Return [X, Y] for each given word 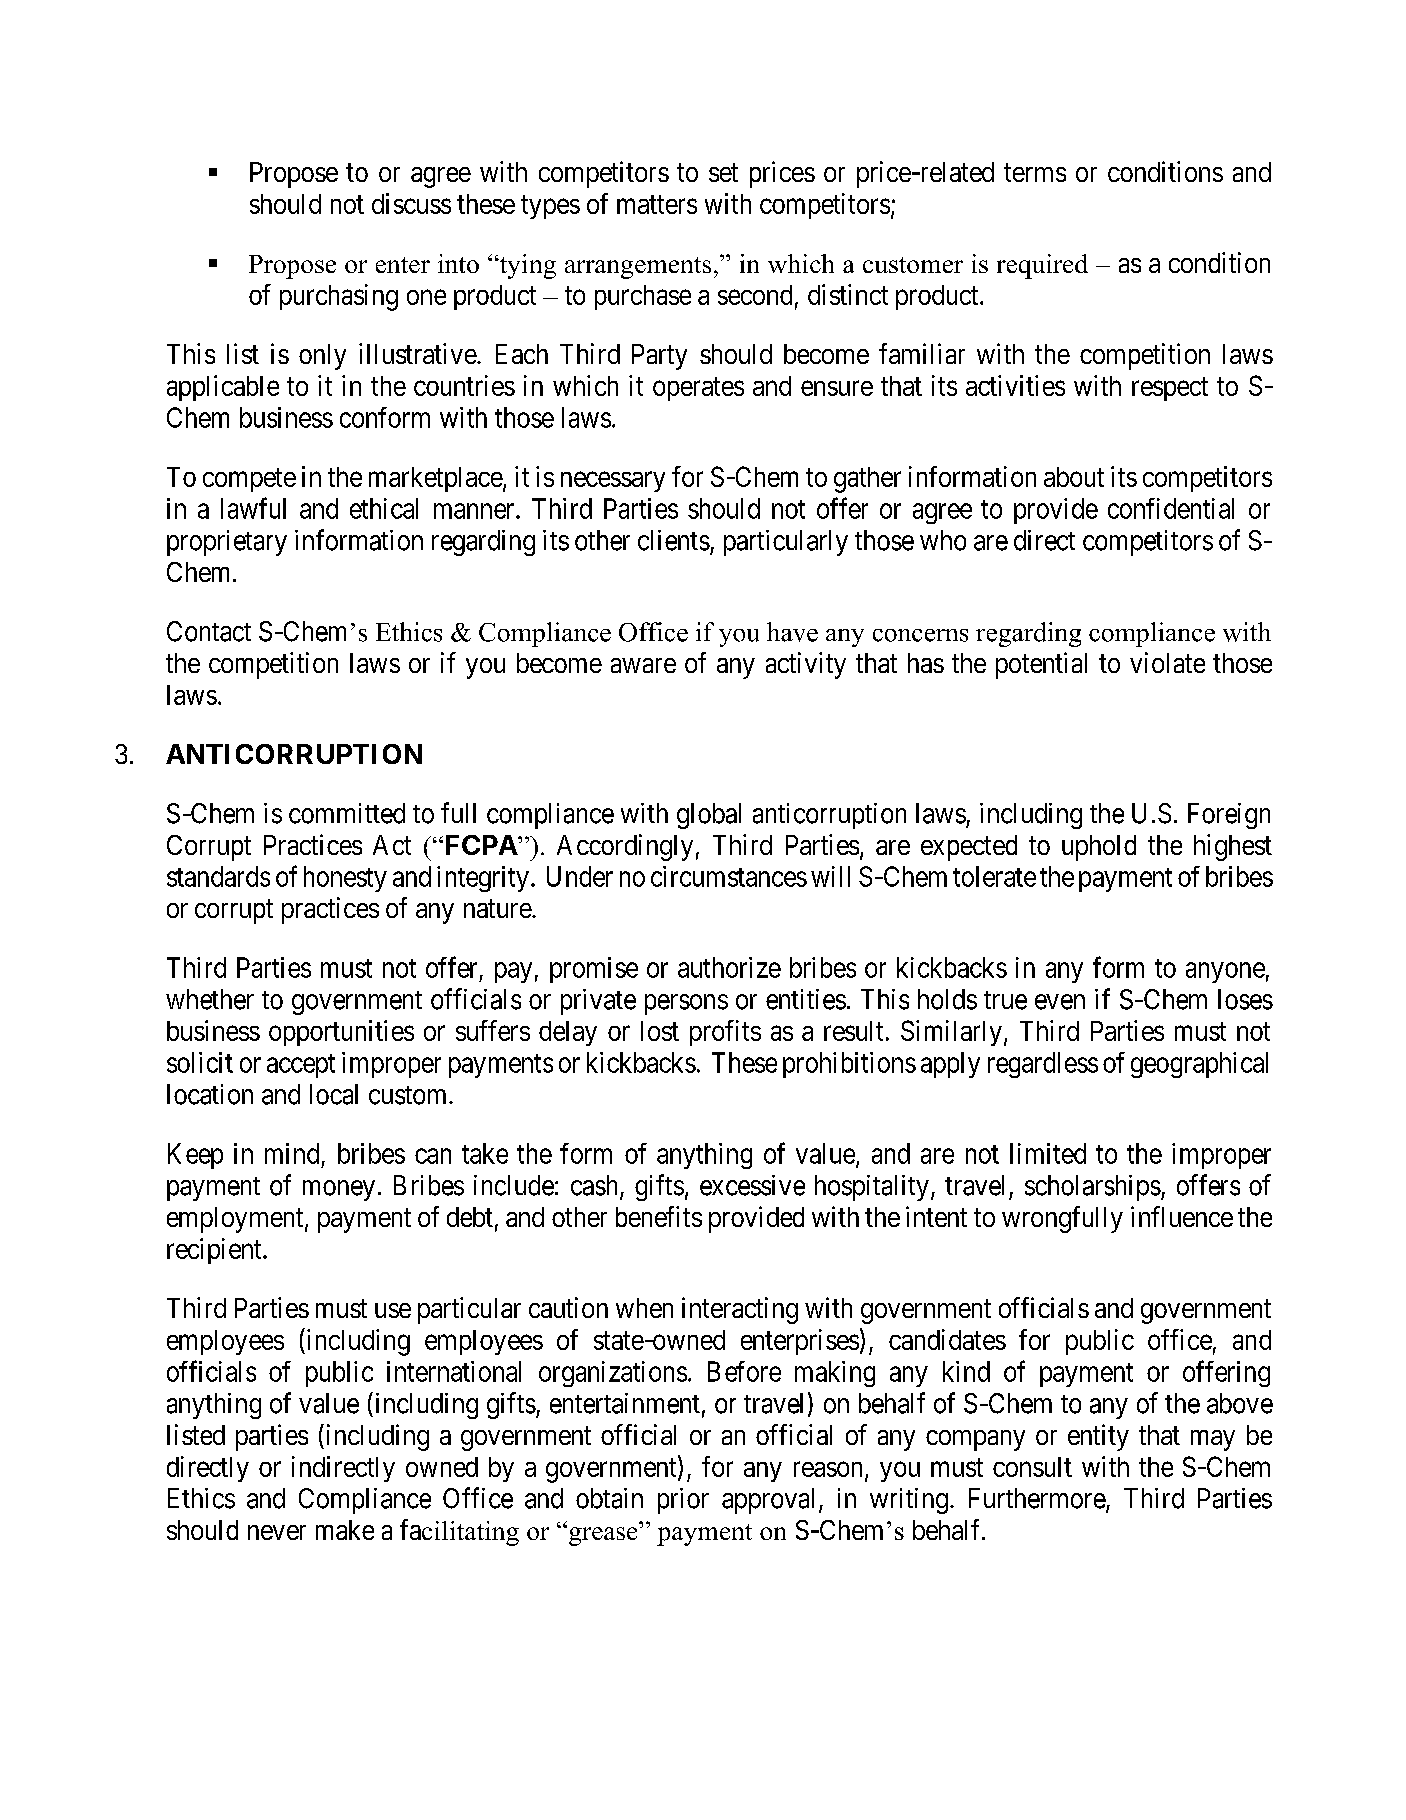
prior [683, 1501]
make [345, 1530]
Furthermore [1038, 1499]
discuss [411, 203]
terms [1035, 173]
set [723, 173]
